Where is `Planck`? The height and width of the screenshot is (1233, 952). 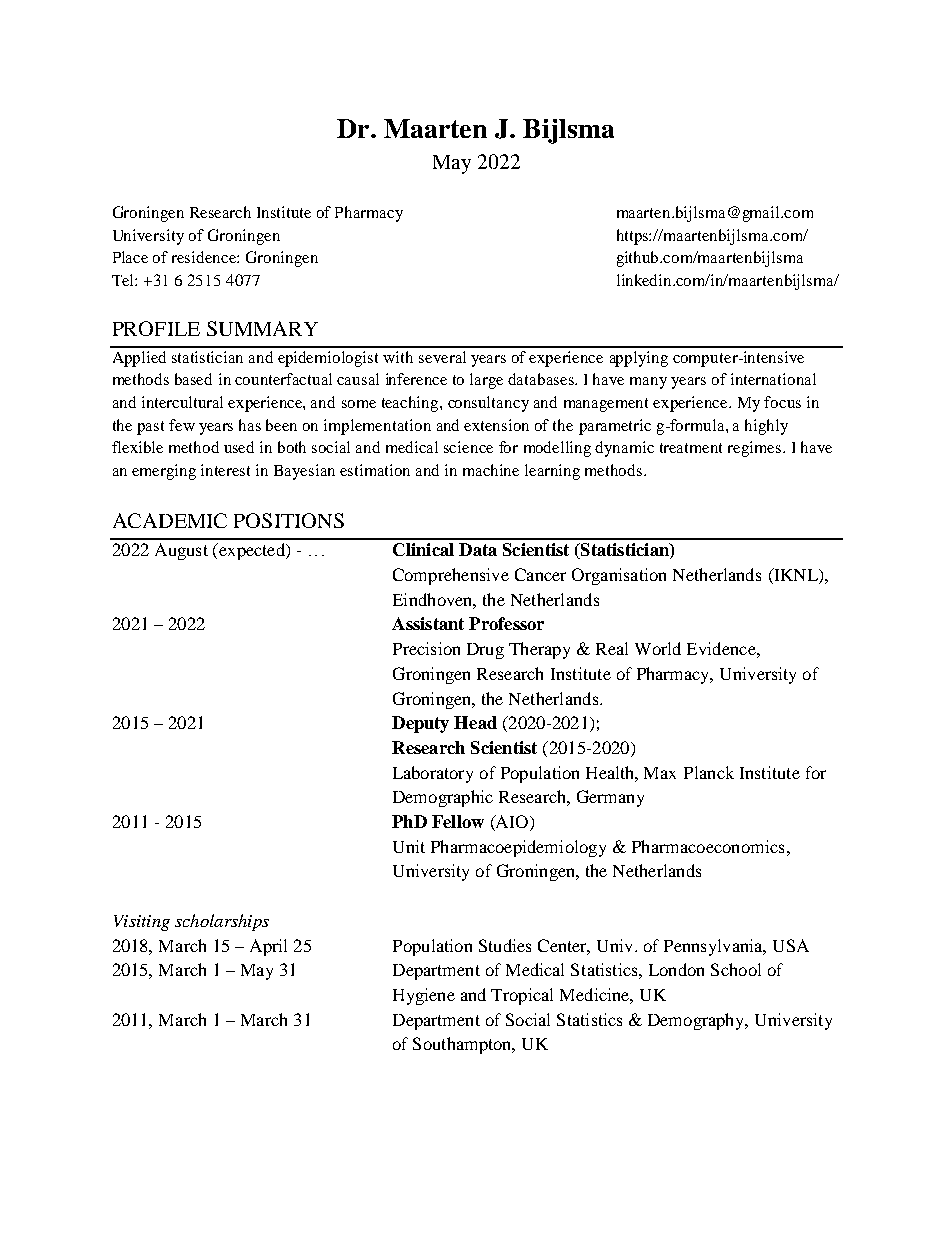 Planck is located at coordinates (709, 772).
